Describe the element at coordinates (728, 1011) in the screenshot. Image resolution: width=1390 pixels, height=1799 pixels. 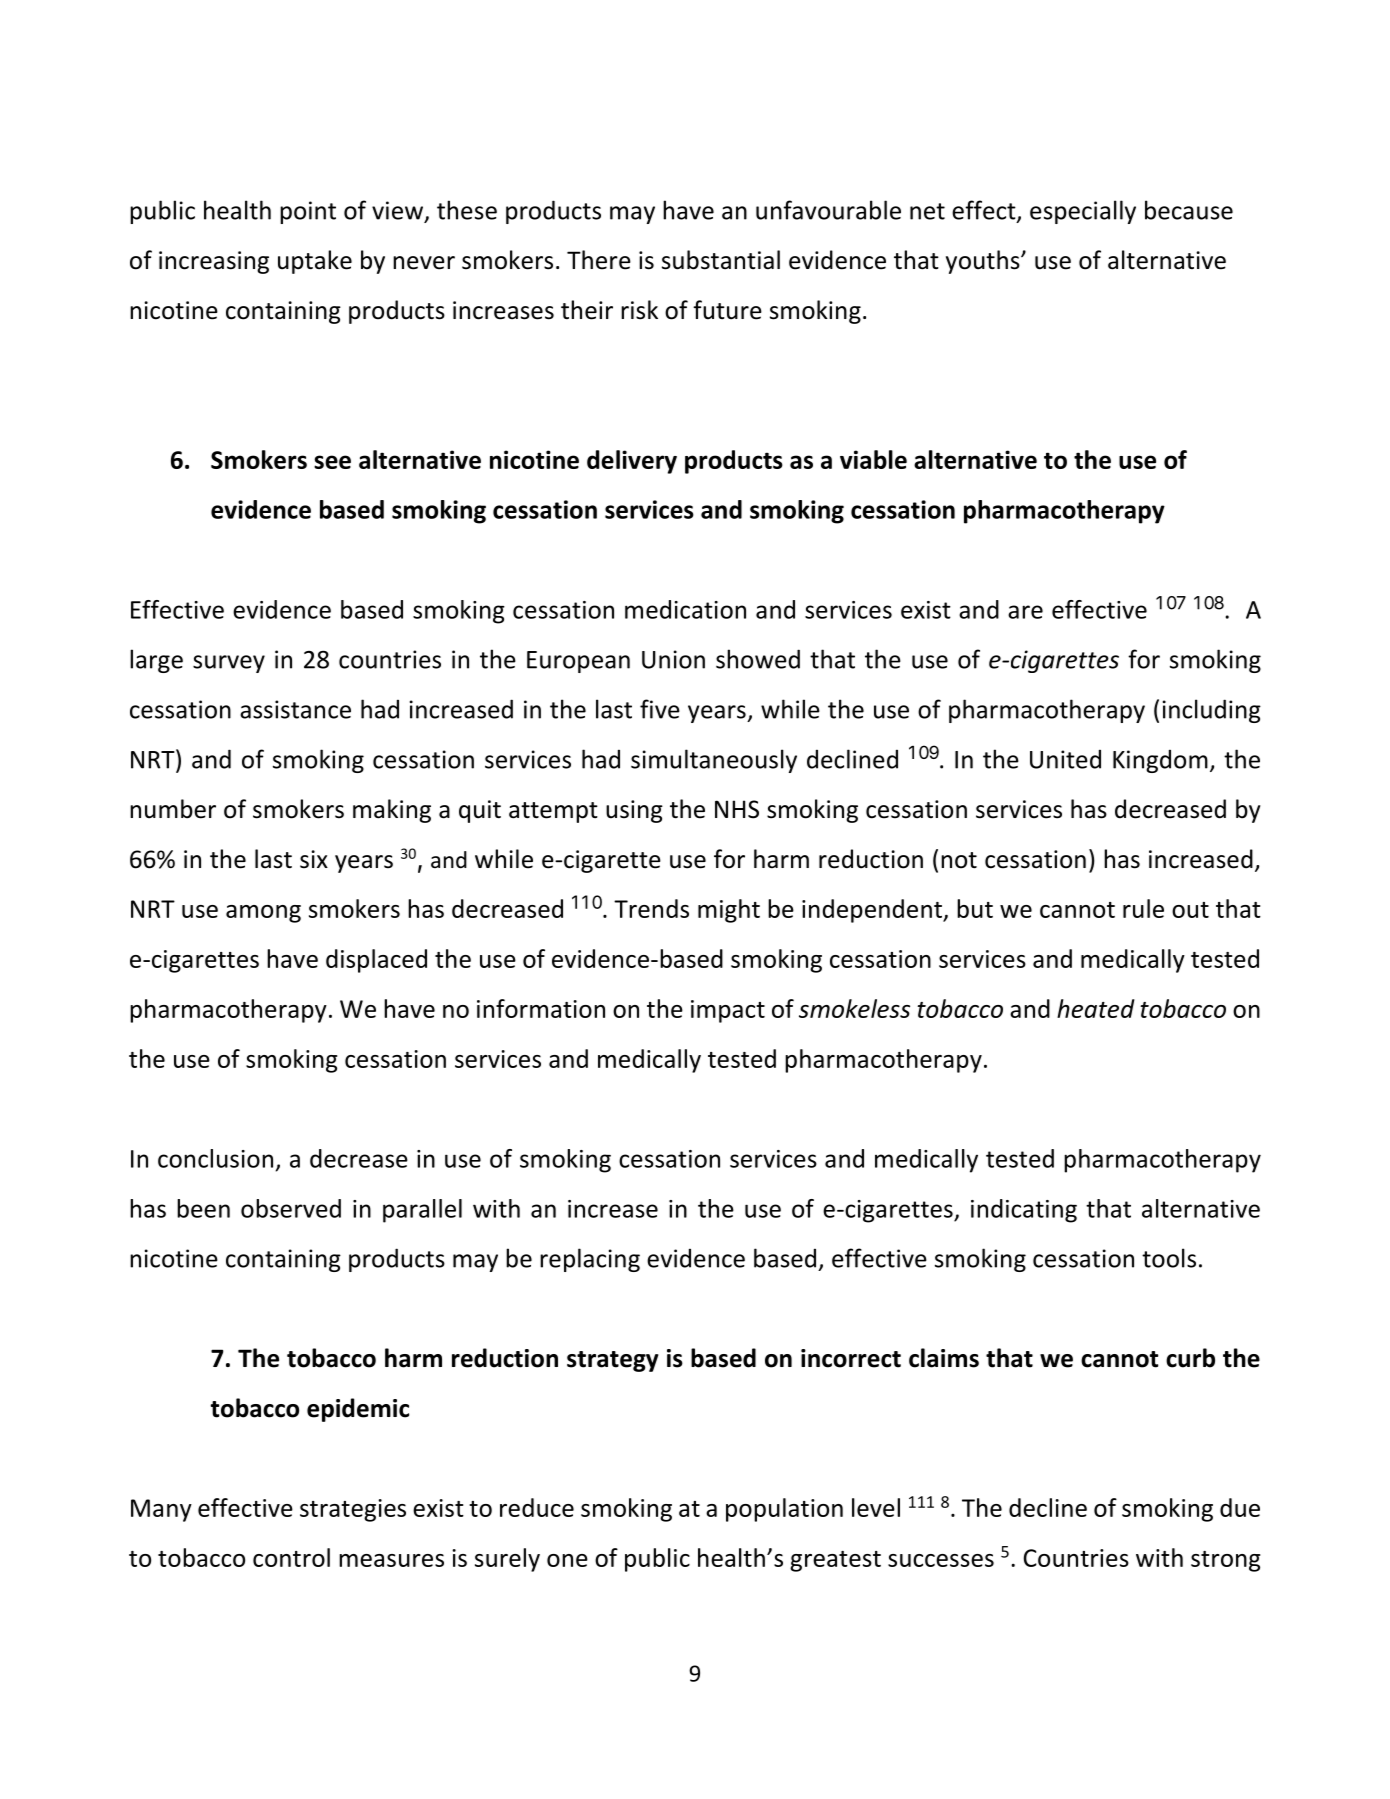
I see `impact` at that location.
